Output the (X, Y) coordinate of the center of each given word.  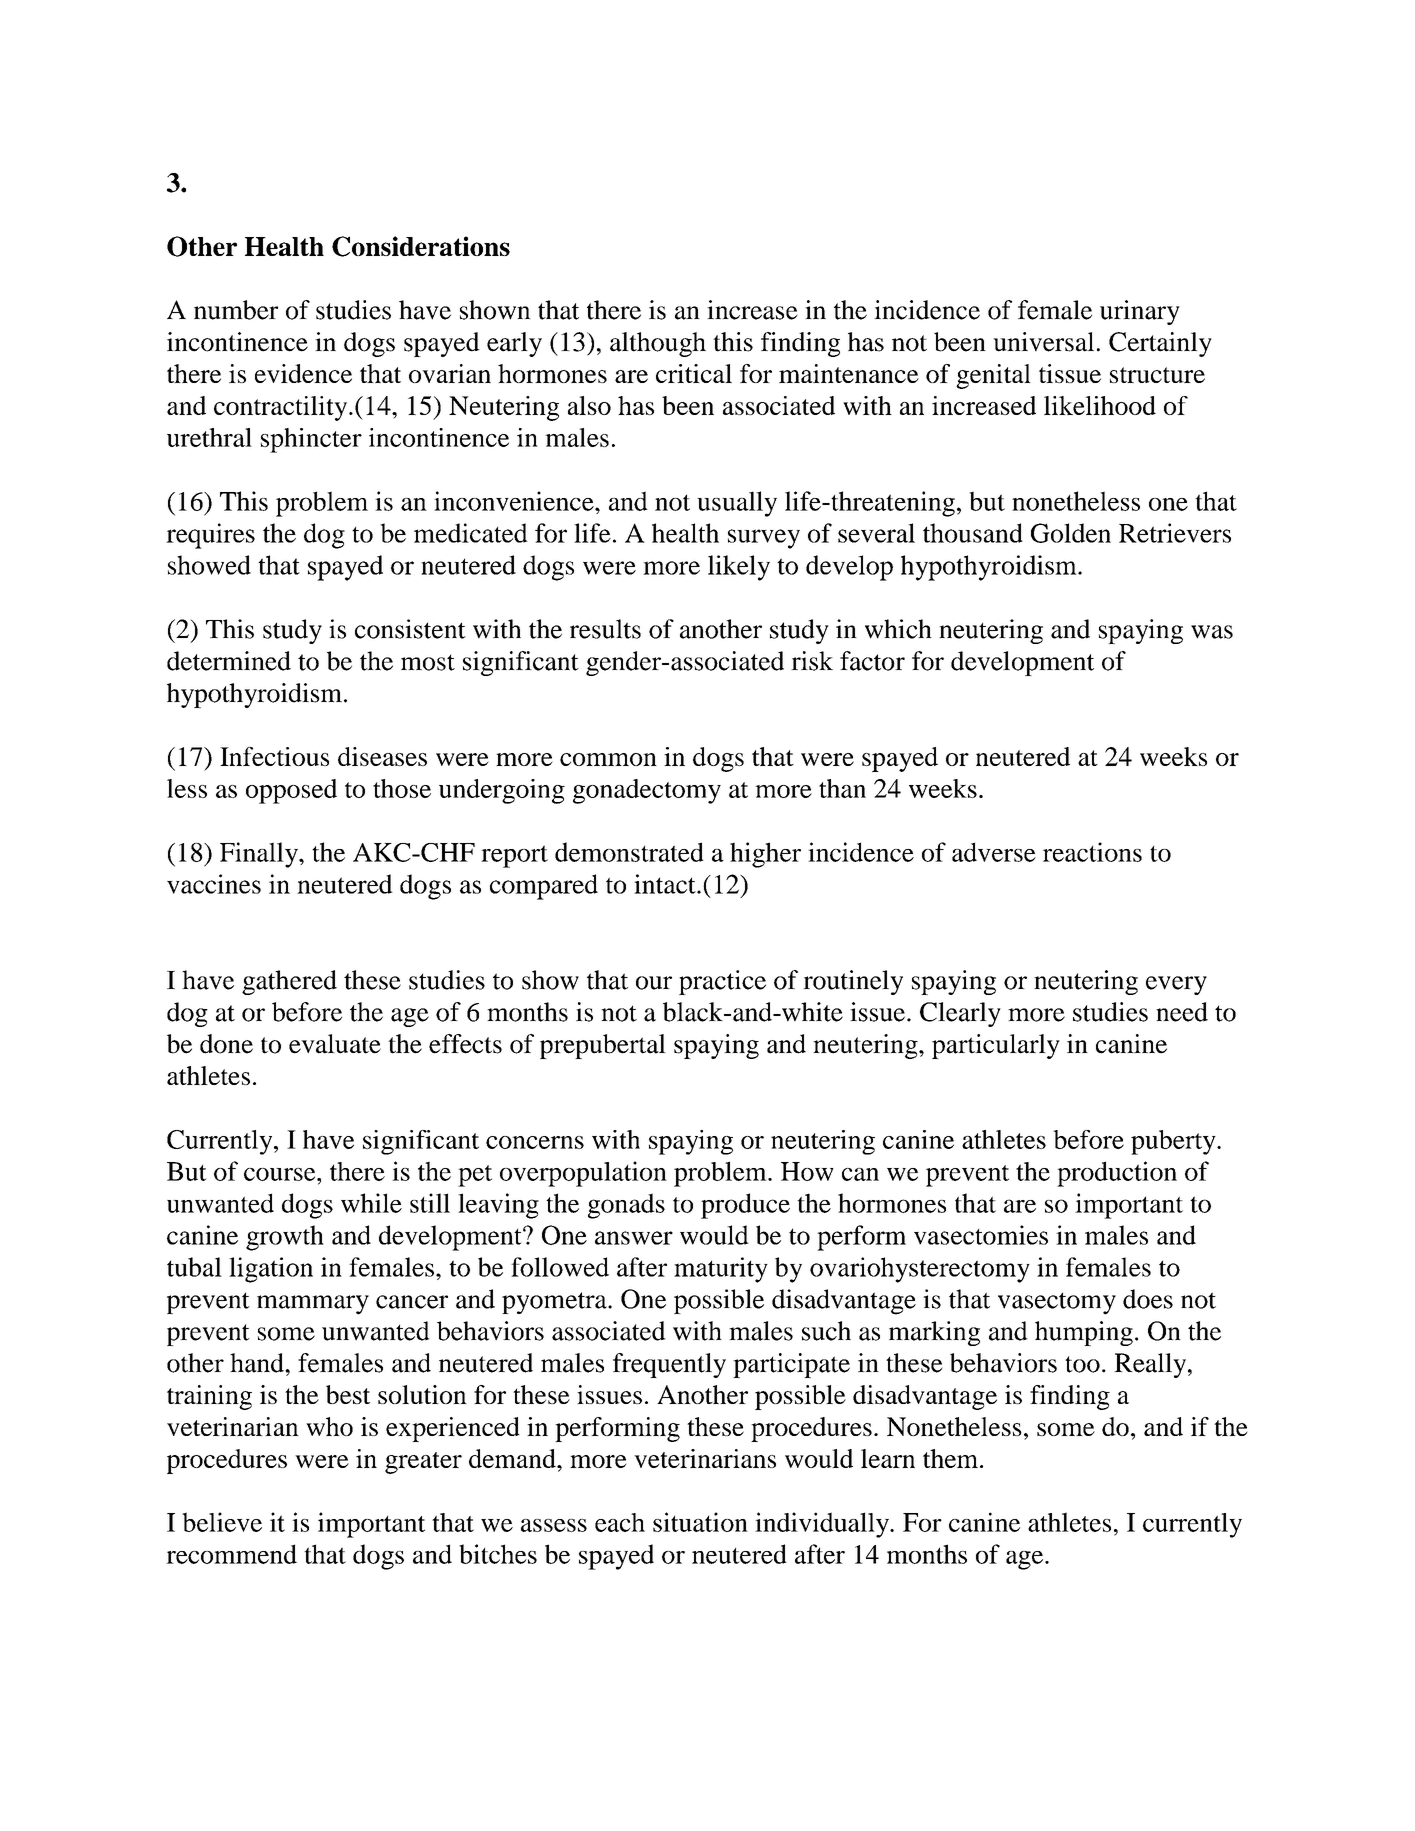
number (236, 310)
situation (700, 1522)
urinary (1140, 312)
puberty (1174, 1142)
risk (812, 661)
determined (229, 661)
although (658, 344)
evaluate (335, 1044)
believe (222, 1522)
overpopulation (583, 1174)
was (1212, 632)
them (950, 1458)
